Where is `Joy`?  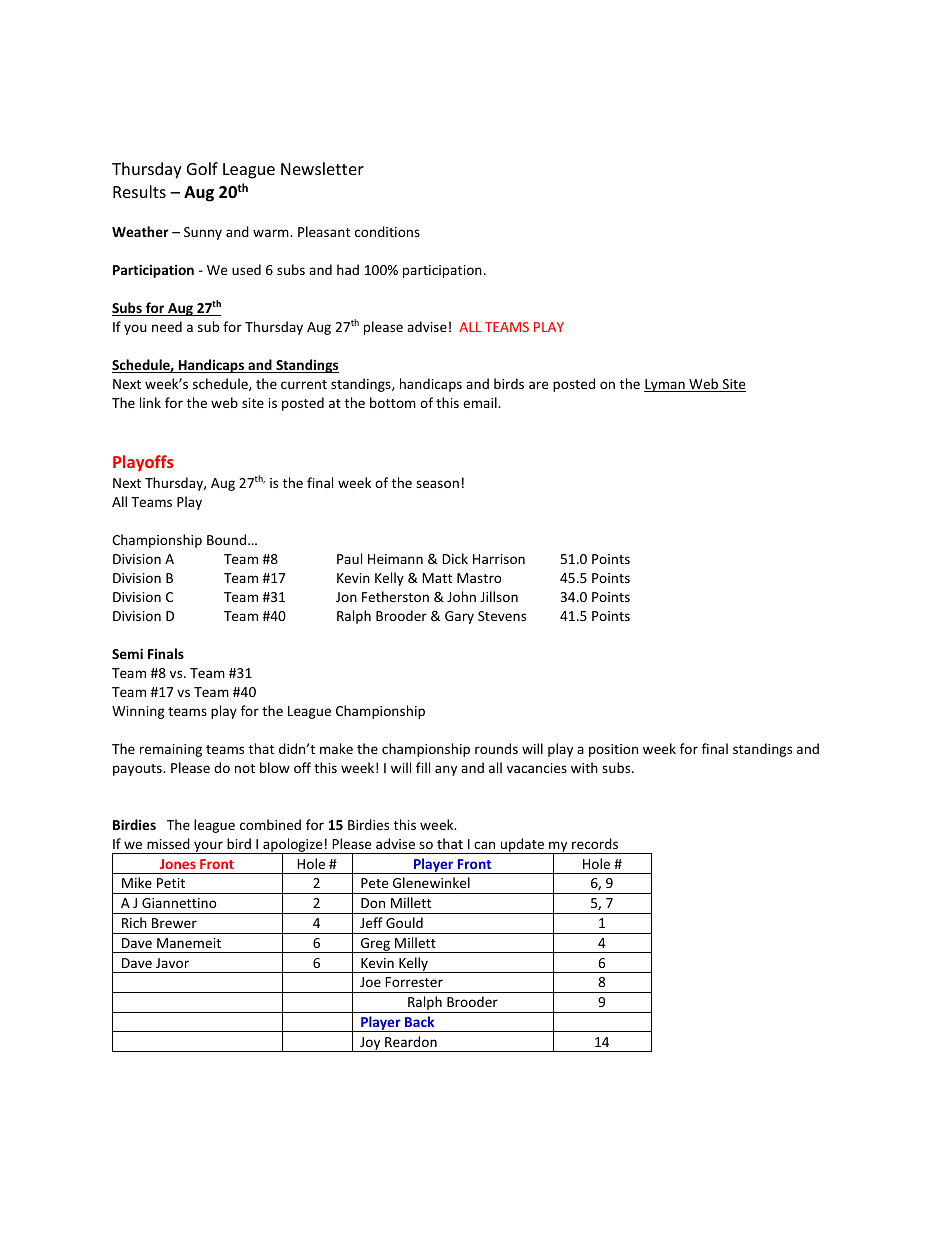 Joy is located at coordinates (370, 1044).
